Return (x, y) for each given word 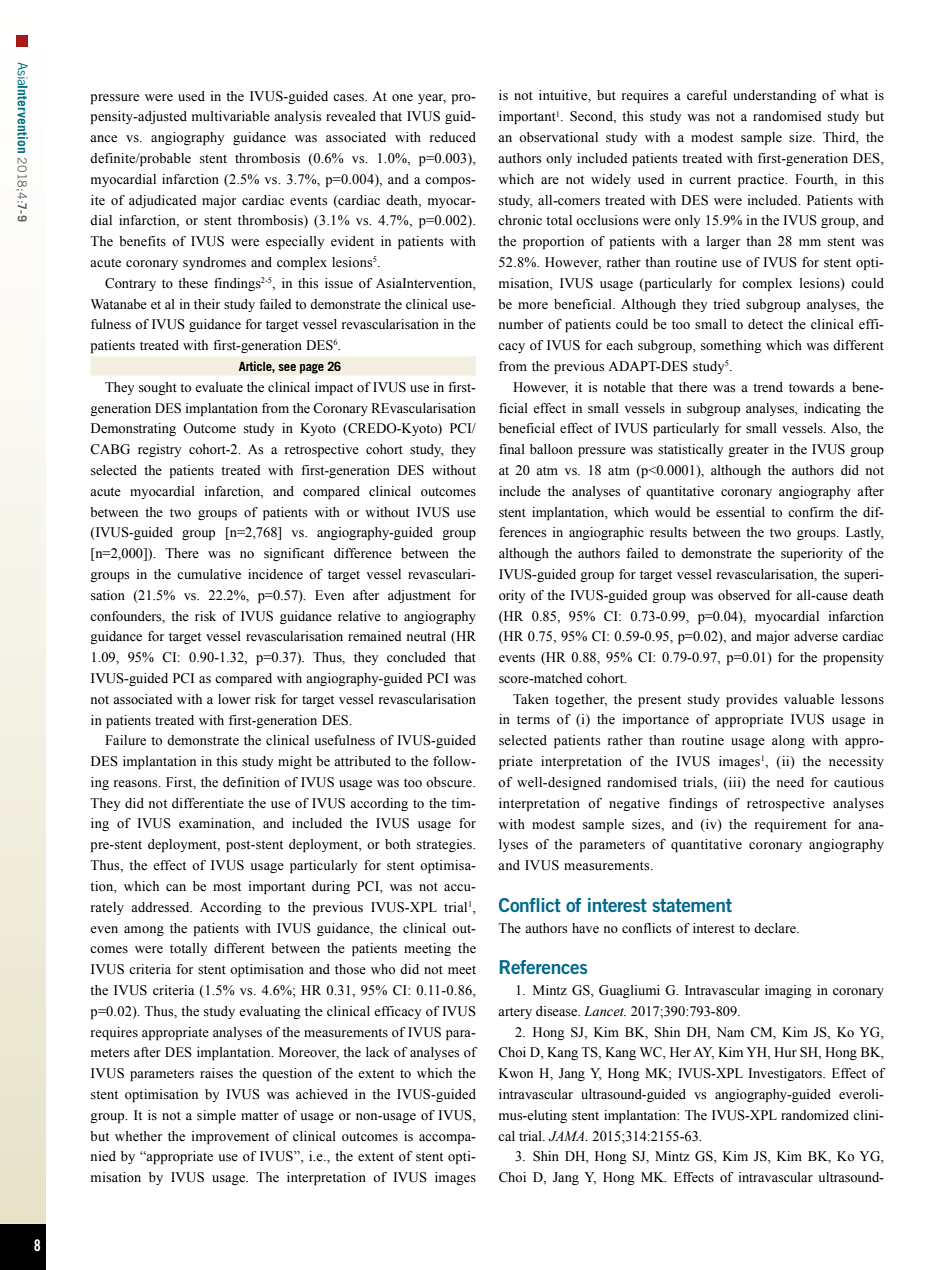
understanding (775, 96)
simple (216, 1116)
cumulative (209, 574)
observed (744, 595)
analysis (297, 117)
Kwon (516, 1073)
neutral (426, 636)
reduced (453, 137)
